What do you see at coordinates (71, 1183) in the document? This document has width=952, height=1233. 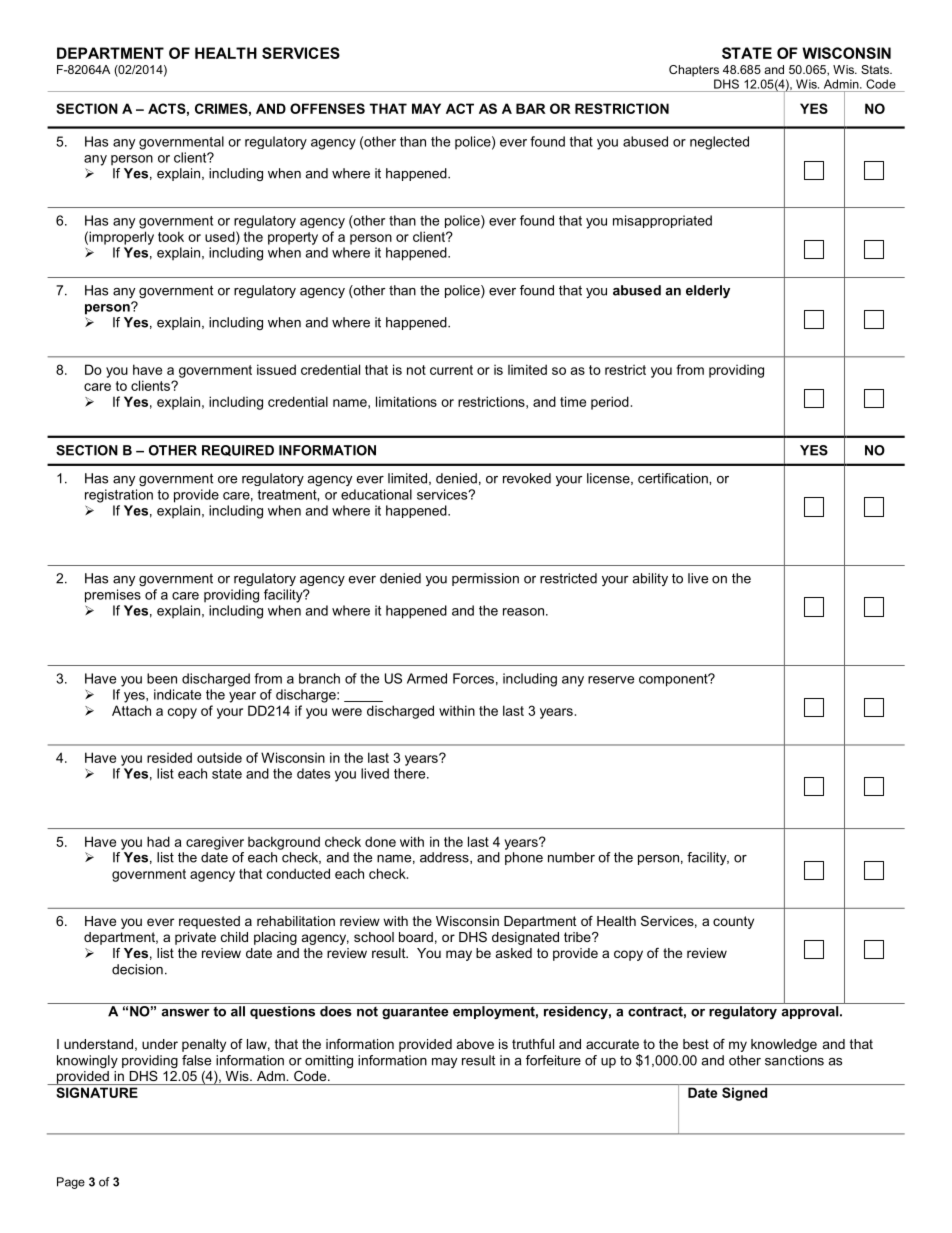 I see `Page` at bounding box center [71, 1183].
